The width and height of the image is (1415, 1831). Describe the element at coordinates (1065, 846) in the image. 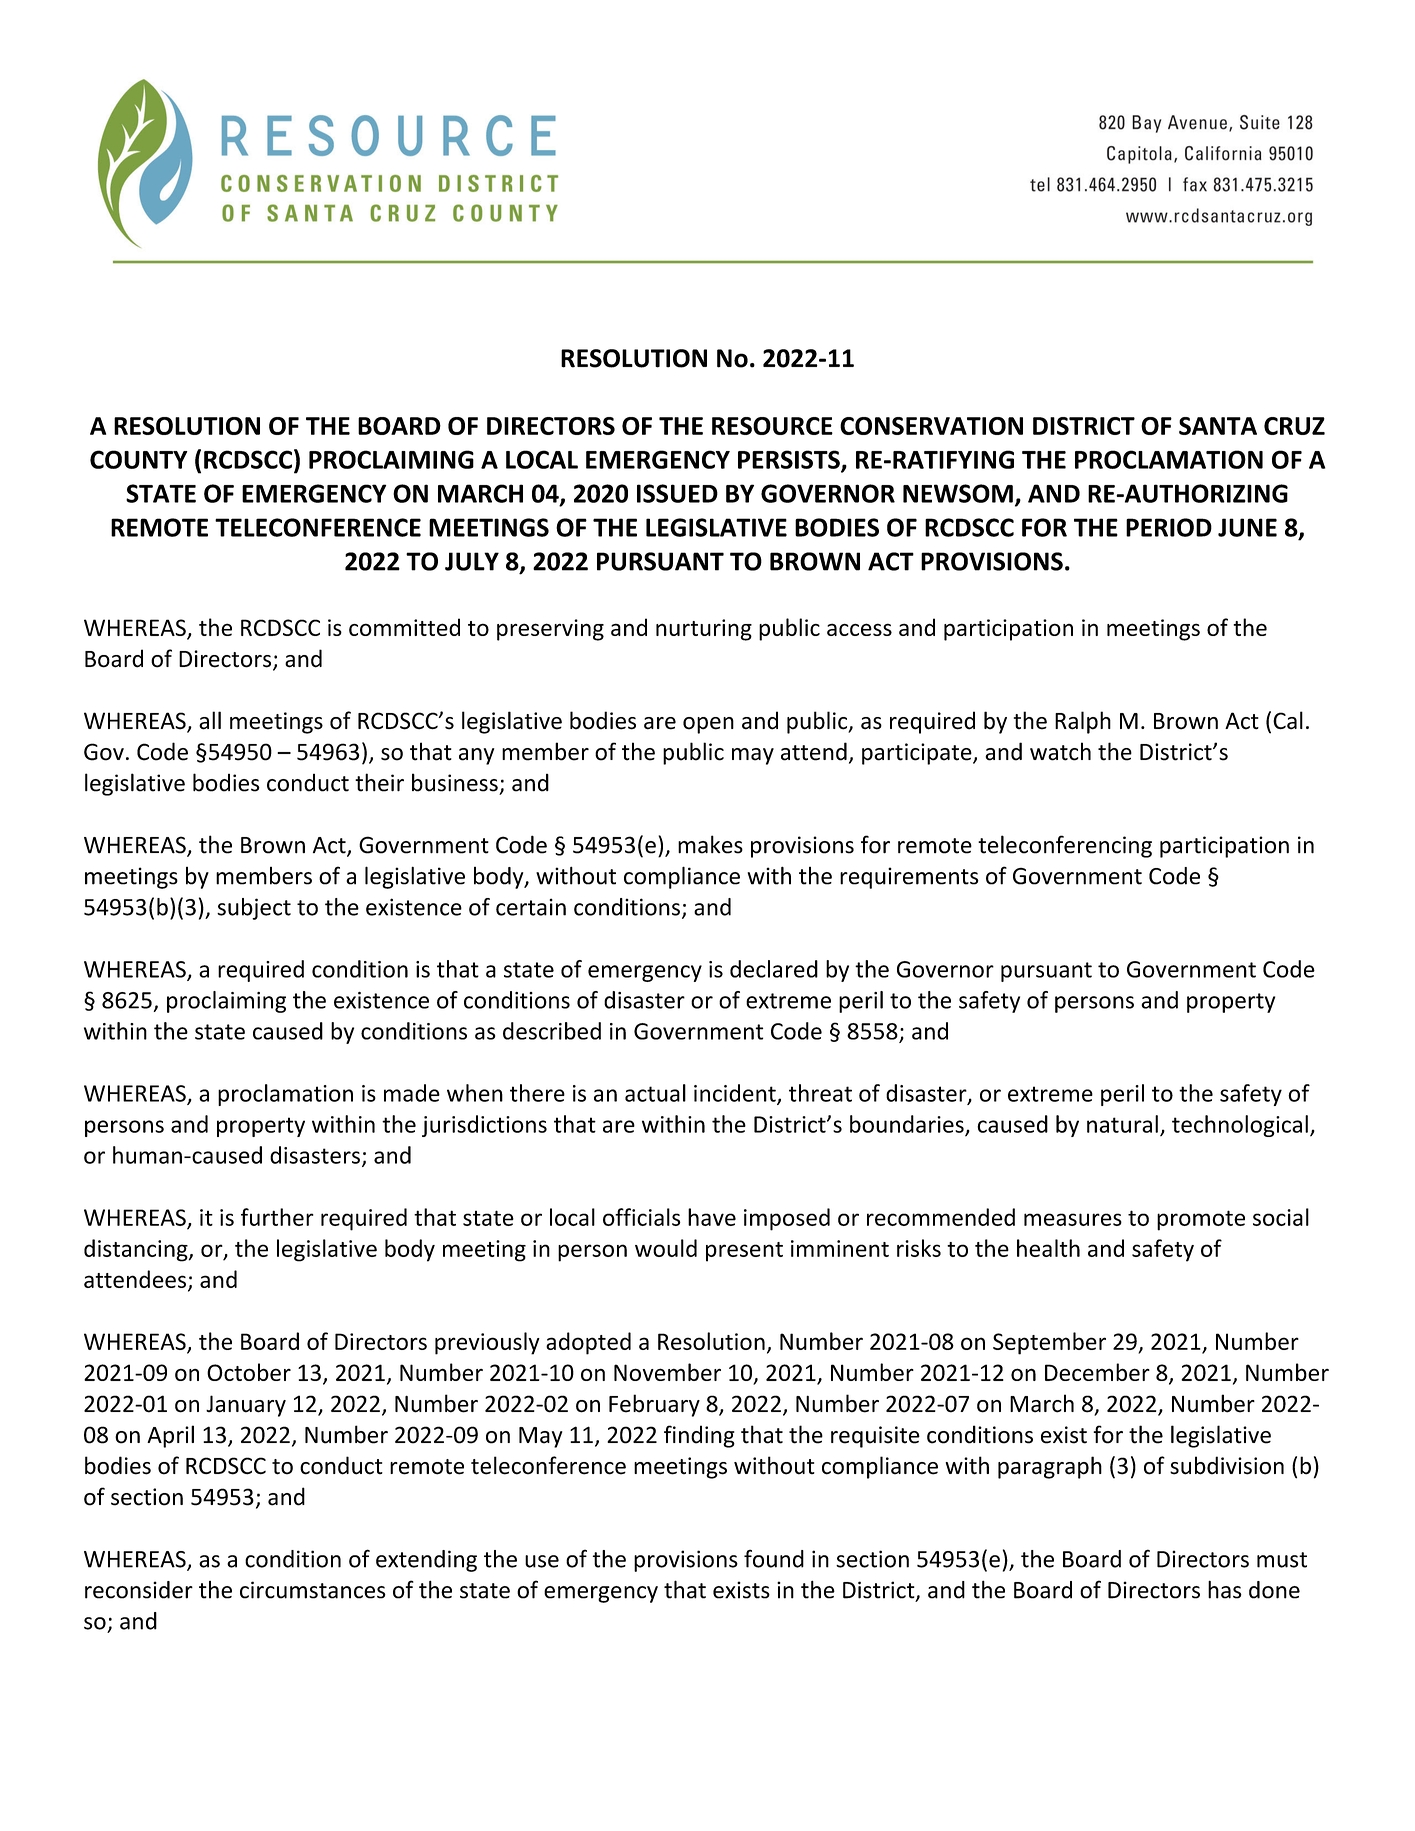

I see `teleconferencing` at that location.
